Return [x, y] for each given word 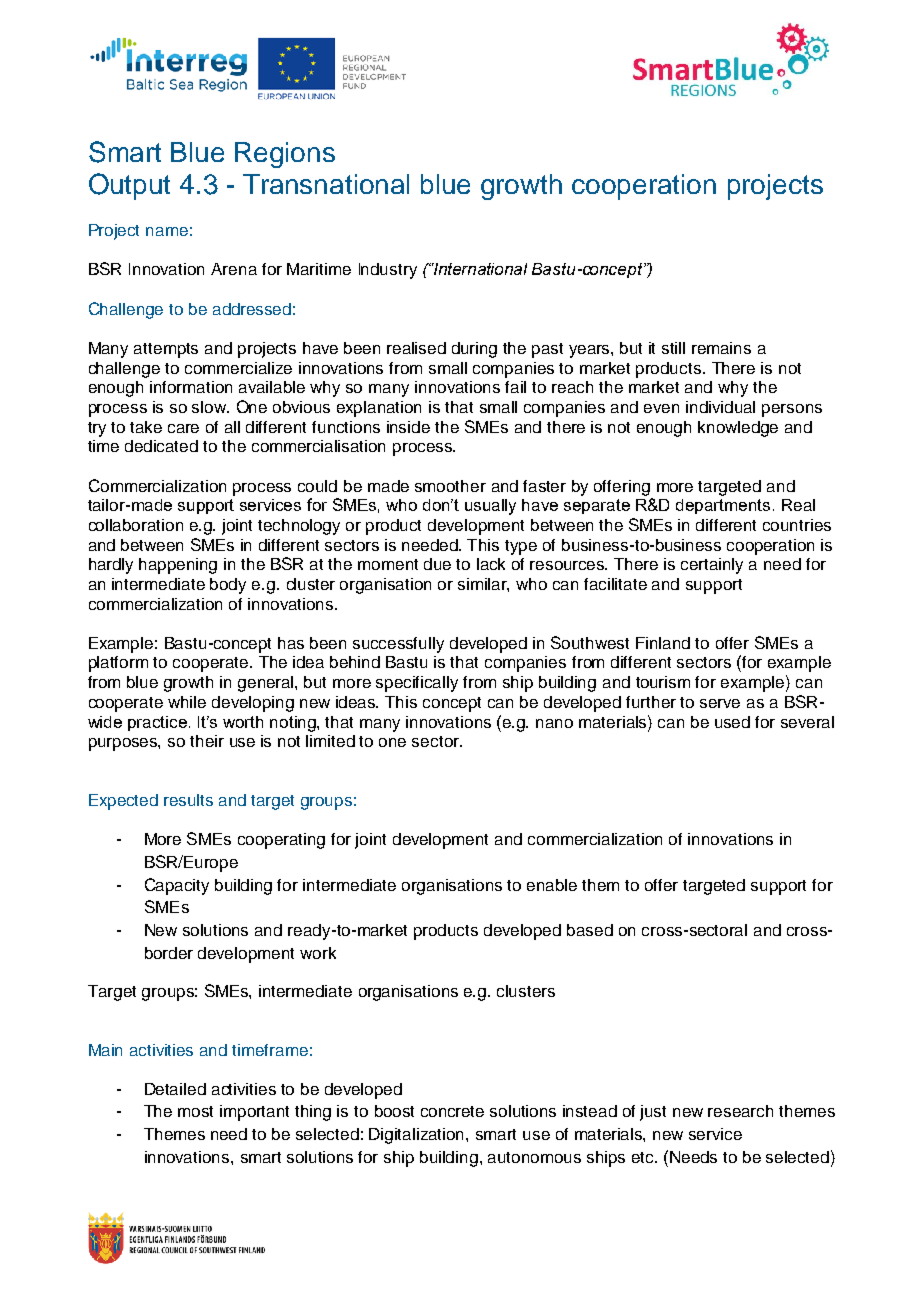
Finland [663, 643]
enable [552, 885]
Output [129, 186]
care [183, 428]
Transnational [326, 184]
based [590, 930]
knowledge [738, 429]
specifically [417, 684]
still [673, 348]
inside [408, 427]
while [187, 702]
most [195, 1111]
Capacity [177, 886]
